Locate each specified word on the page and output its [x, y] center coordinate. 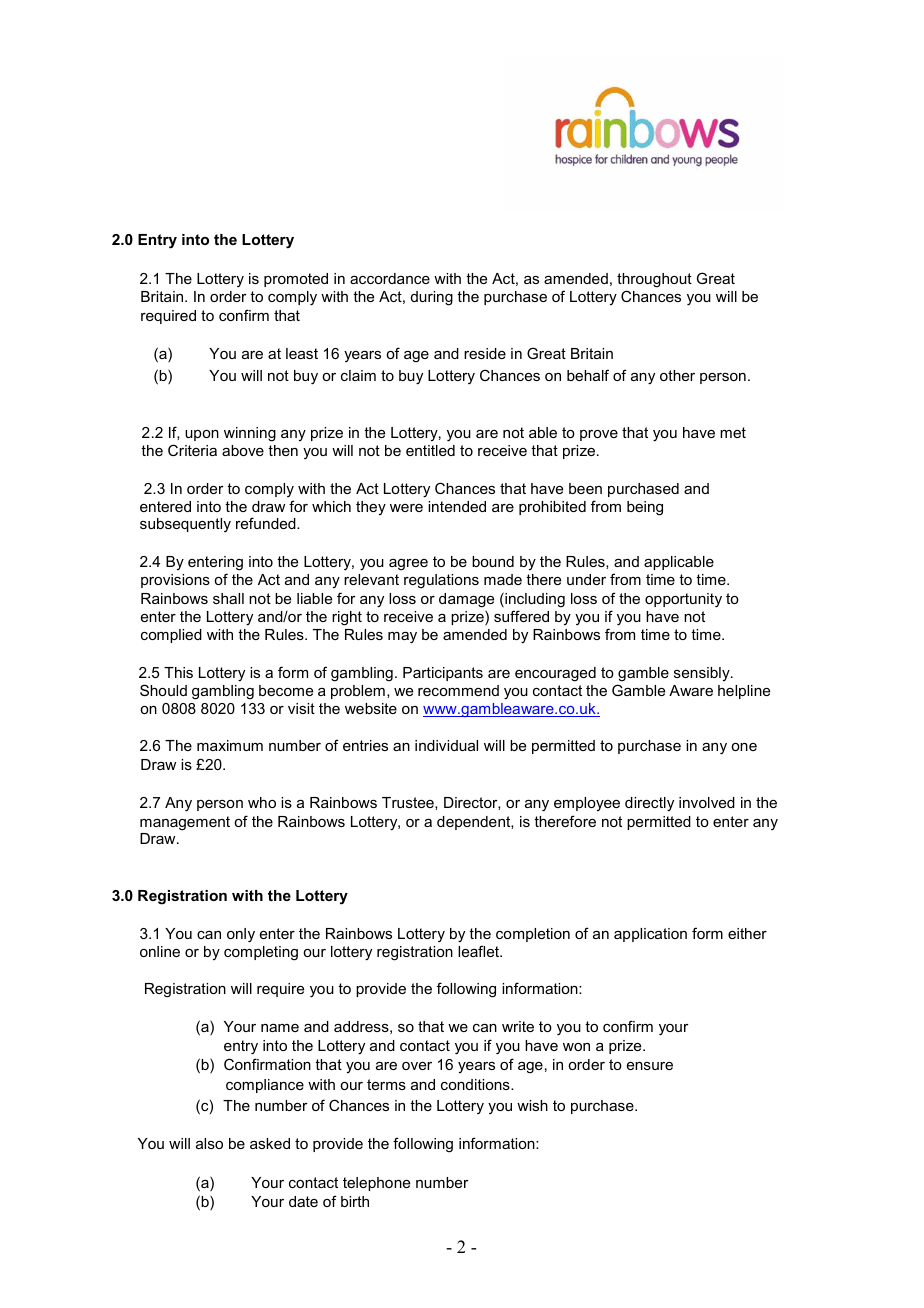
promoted [296, 280]
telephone [376, 1184]
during [432, 298]
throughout [654, 280]
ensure [650, 1066]
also [209, 1143]
